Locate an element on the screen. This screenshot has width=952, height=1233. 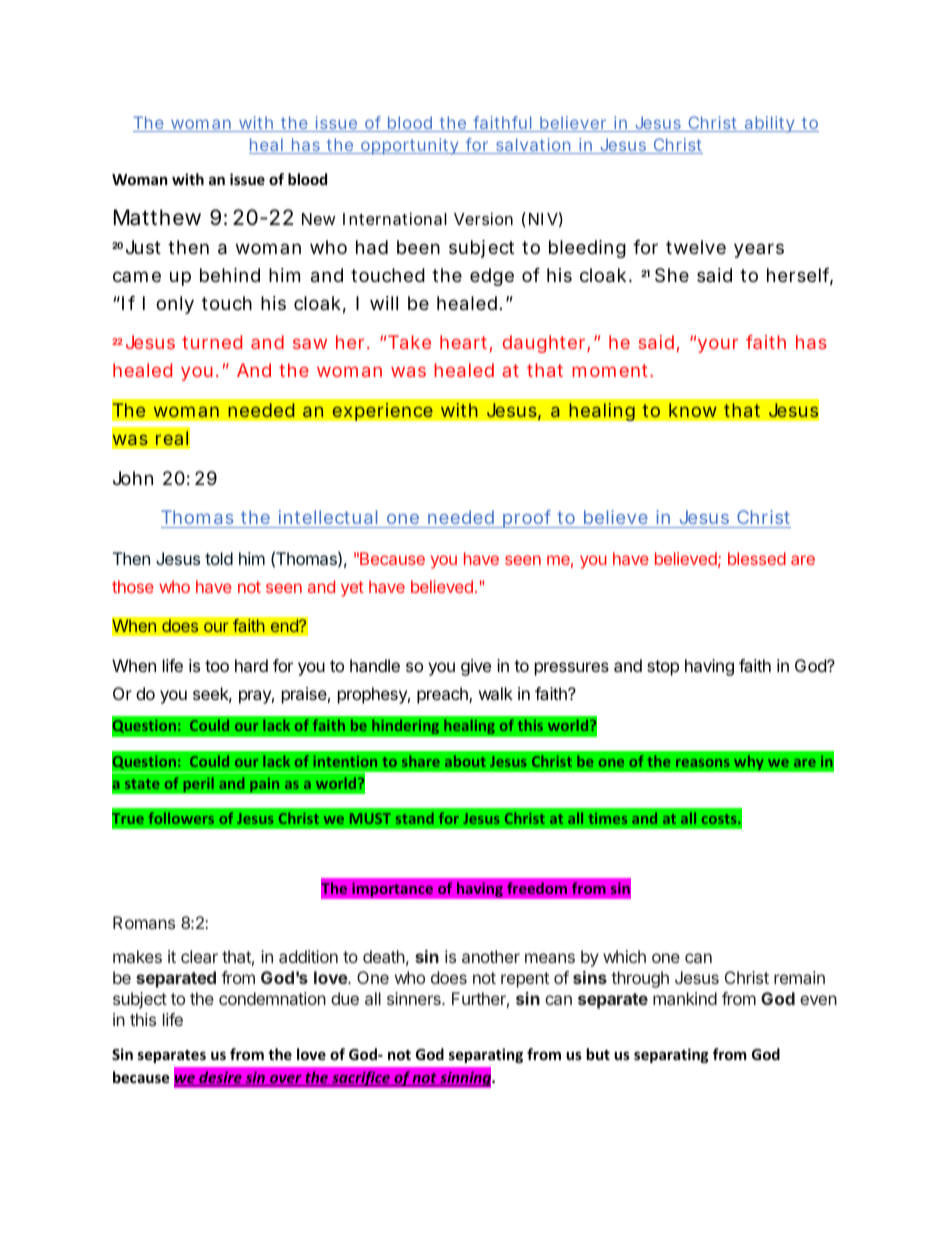
intellectual is located at coordinates (329, 519).
